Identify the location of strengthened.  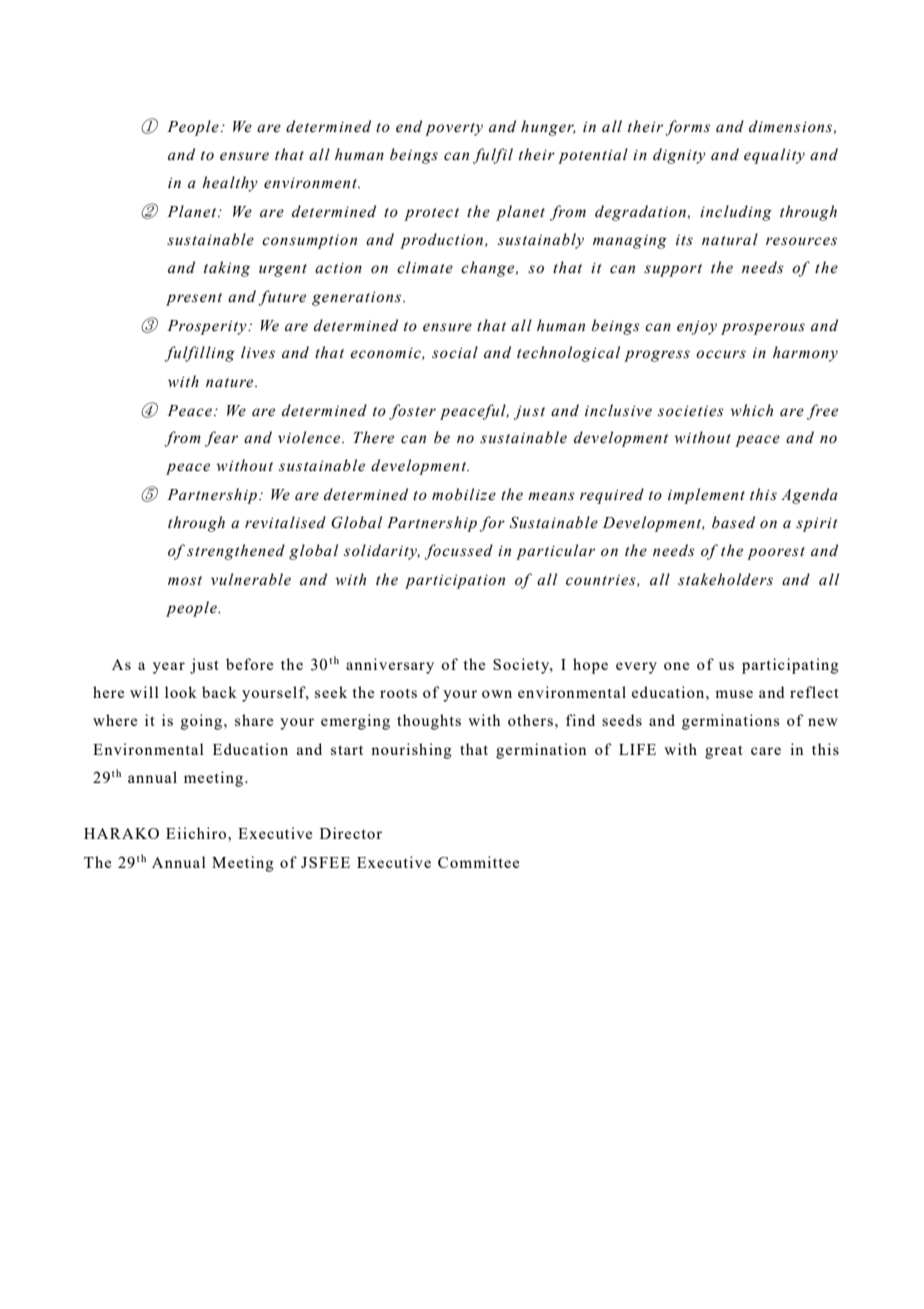
(236, 552).
